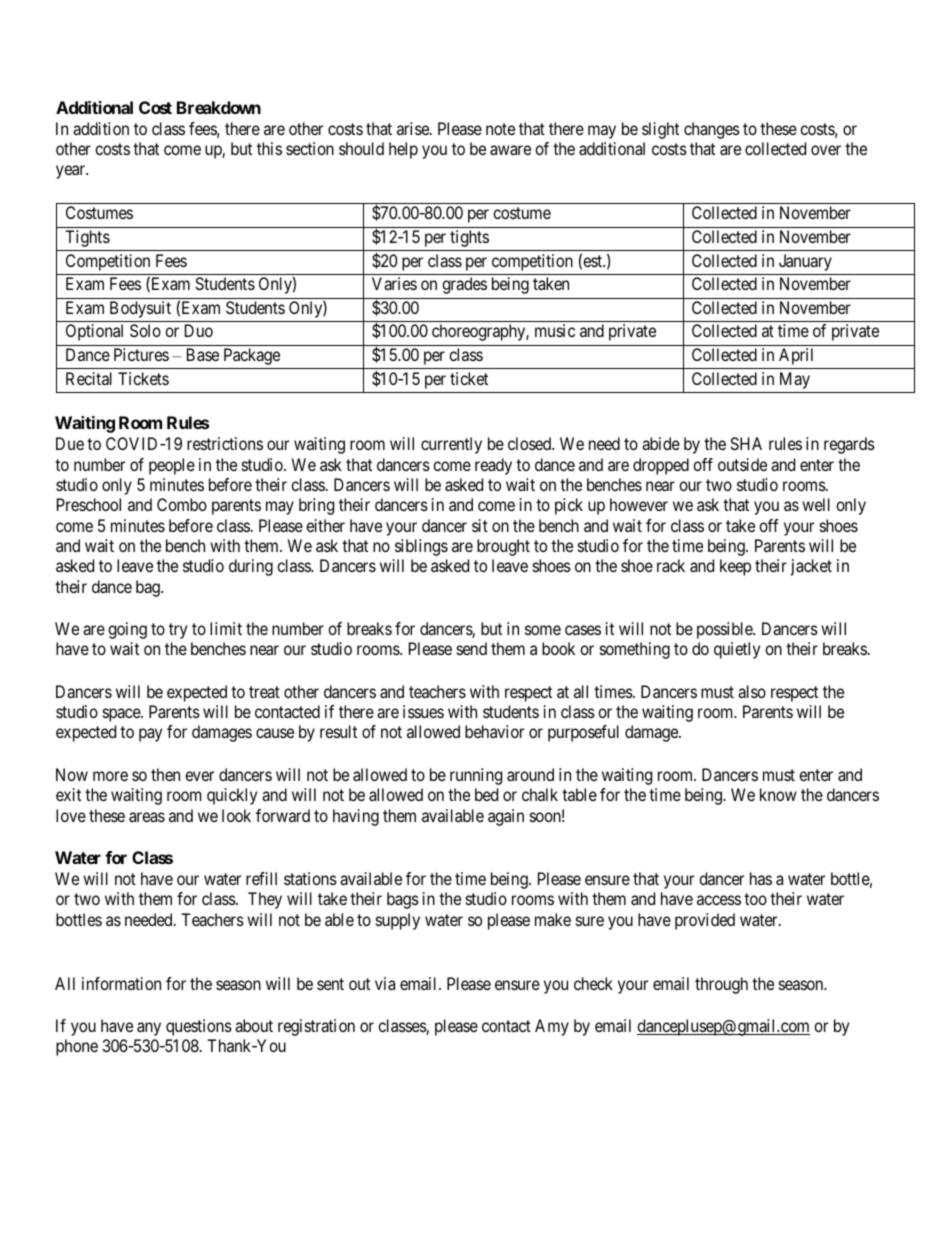 This screenshot has width=952, height=1233. What do you see at coordinates (150, 735) in the screenshot?
I see `pay` at bounding box center [150, 735].
